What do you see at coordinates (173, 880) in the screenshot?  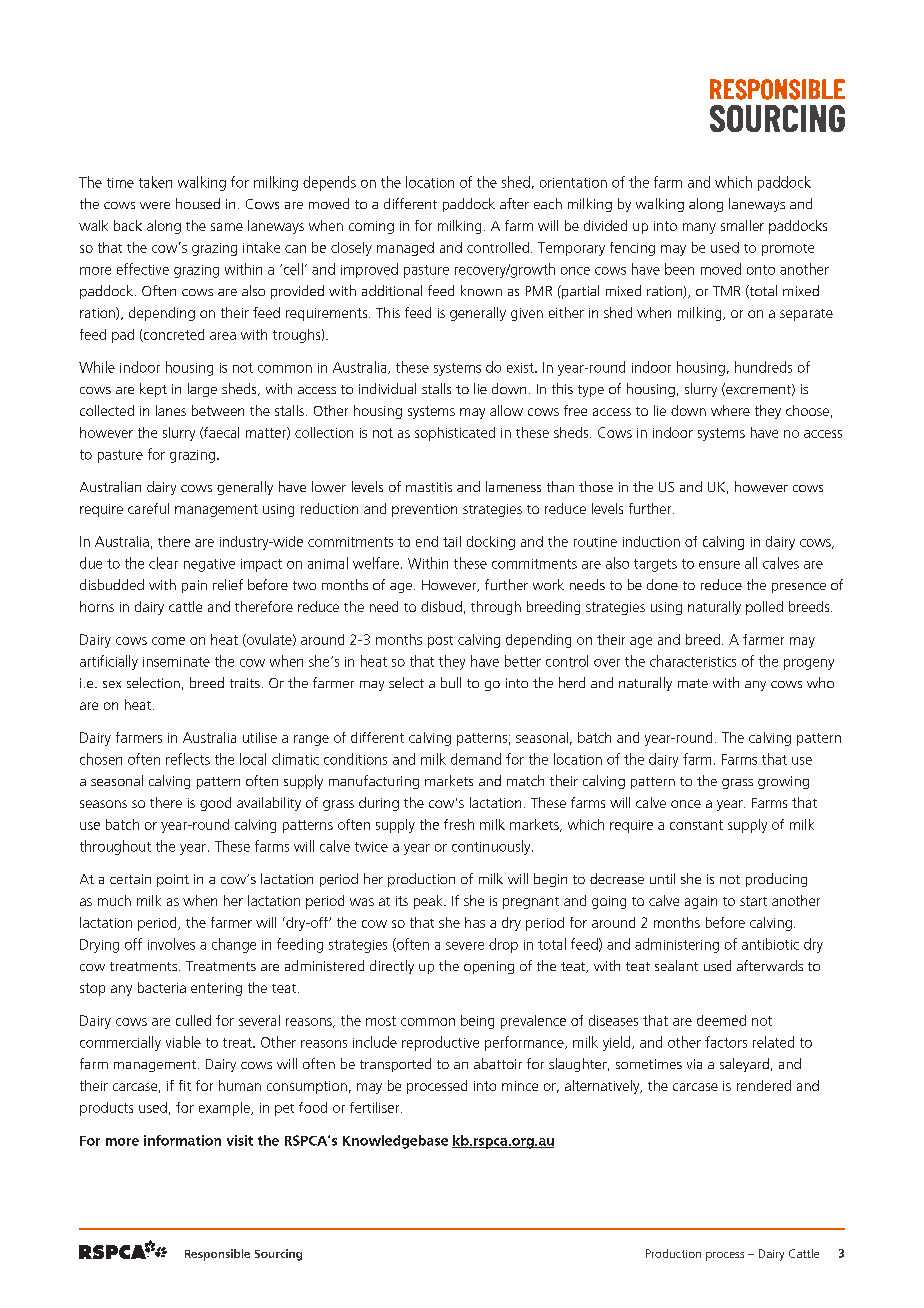 I see `point` at bounding box center [173, 880].
